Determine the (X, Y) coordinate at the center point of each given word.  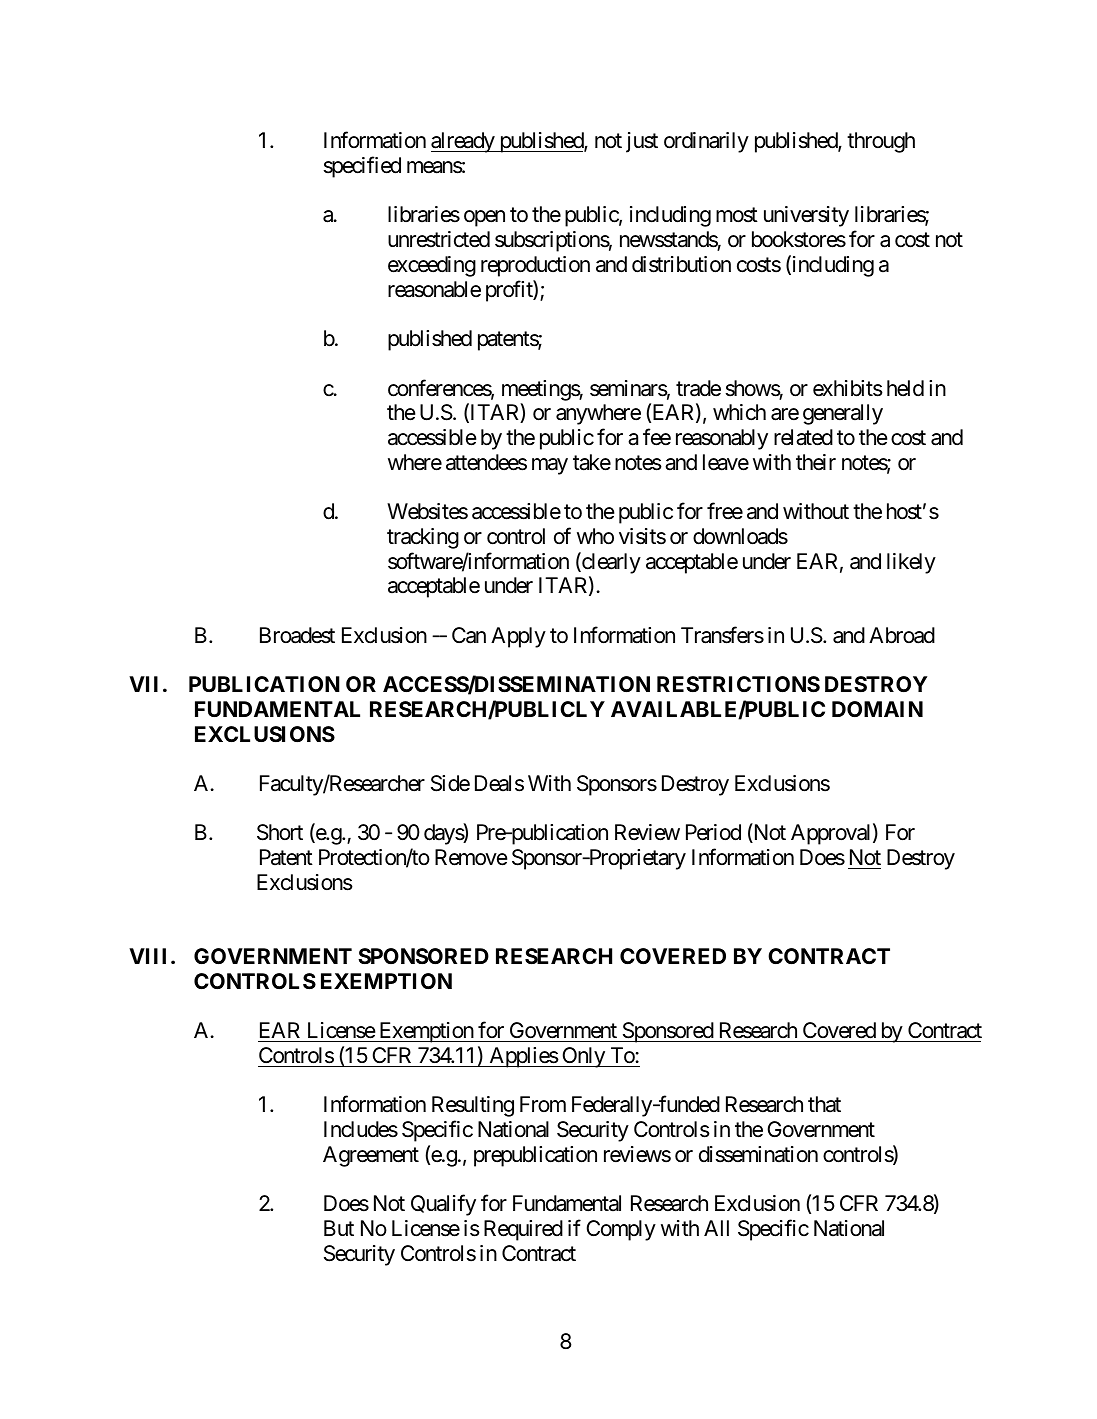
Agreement (371, 1156)
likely (911, 563)
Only (583, 1057)
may (550, 466)
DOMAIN (877, 709)
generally (843, 414)
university (806, 216)
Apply (518, 637)
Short (280, 832)
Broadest (297, 635)
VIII (150, 956)
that (824, 1104)
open (484, 219)
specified (362, 167)
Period (713, 832)
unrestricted (439, 239)
